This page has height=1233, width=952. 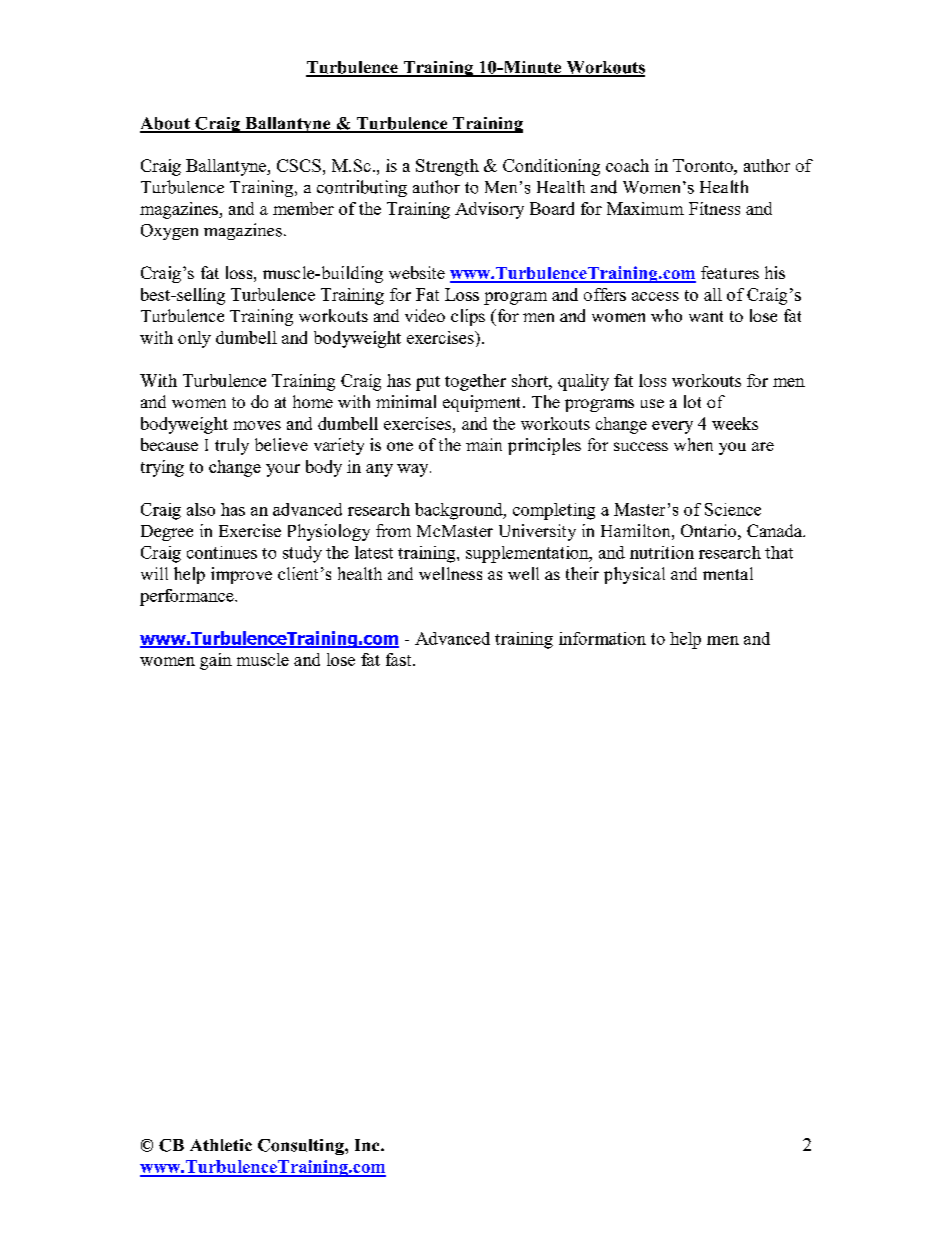 I want to click on lot, so click(x=692, y=401).
